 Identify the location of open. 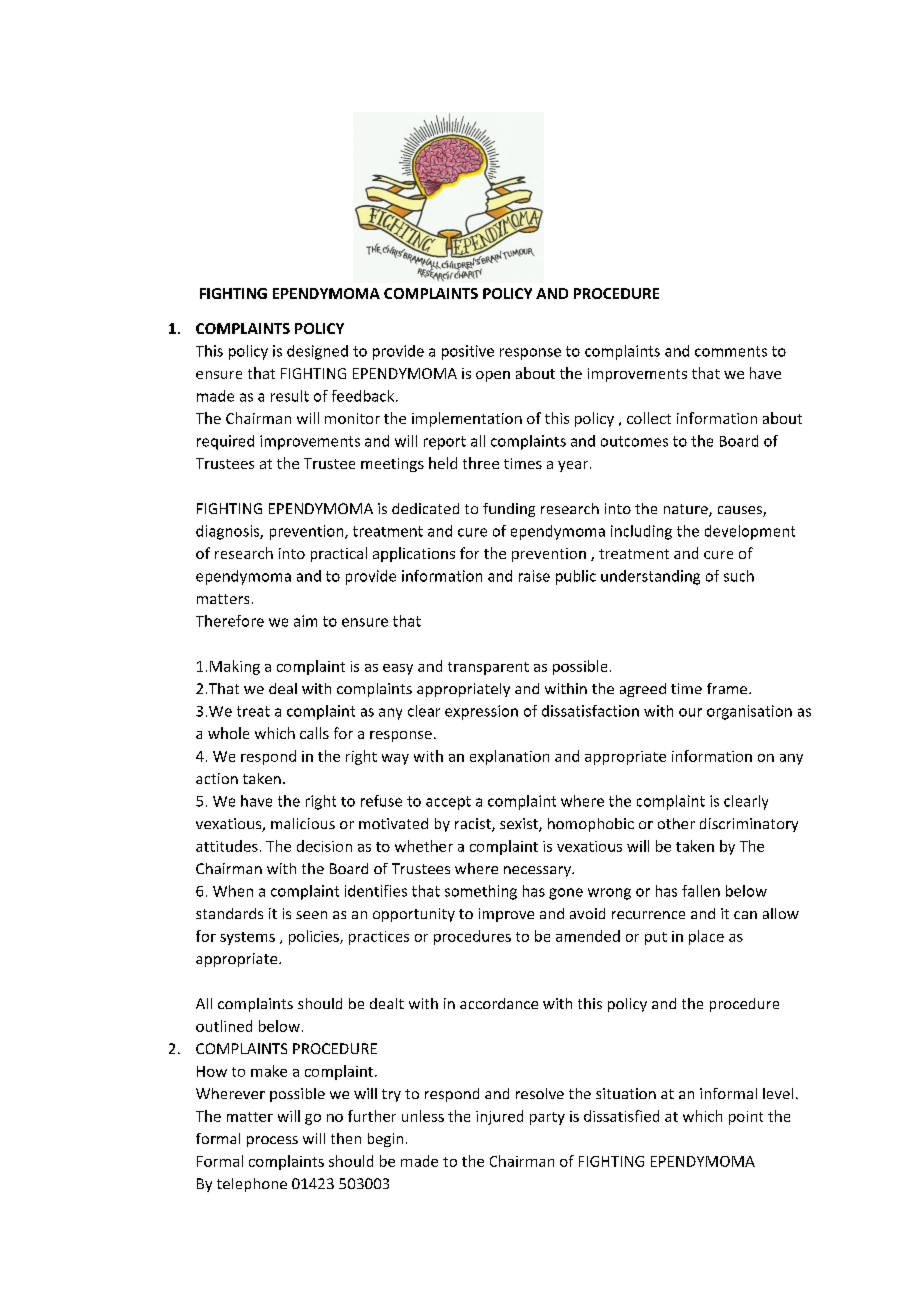
(493, 376).
